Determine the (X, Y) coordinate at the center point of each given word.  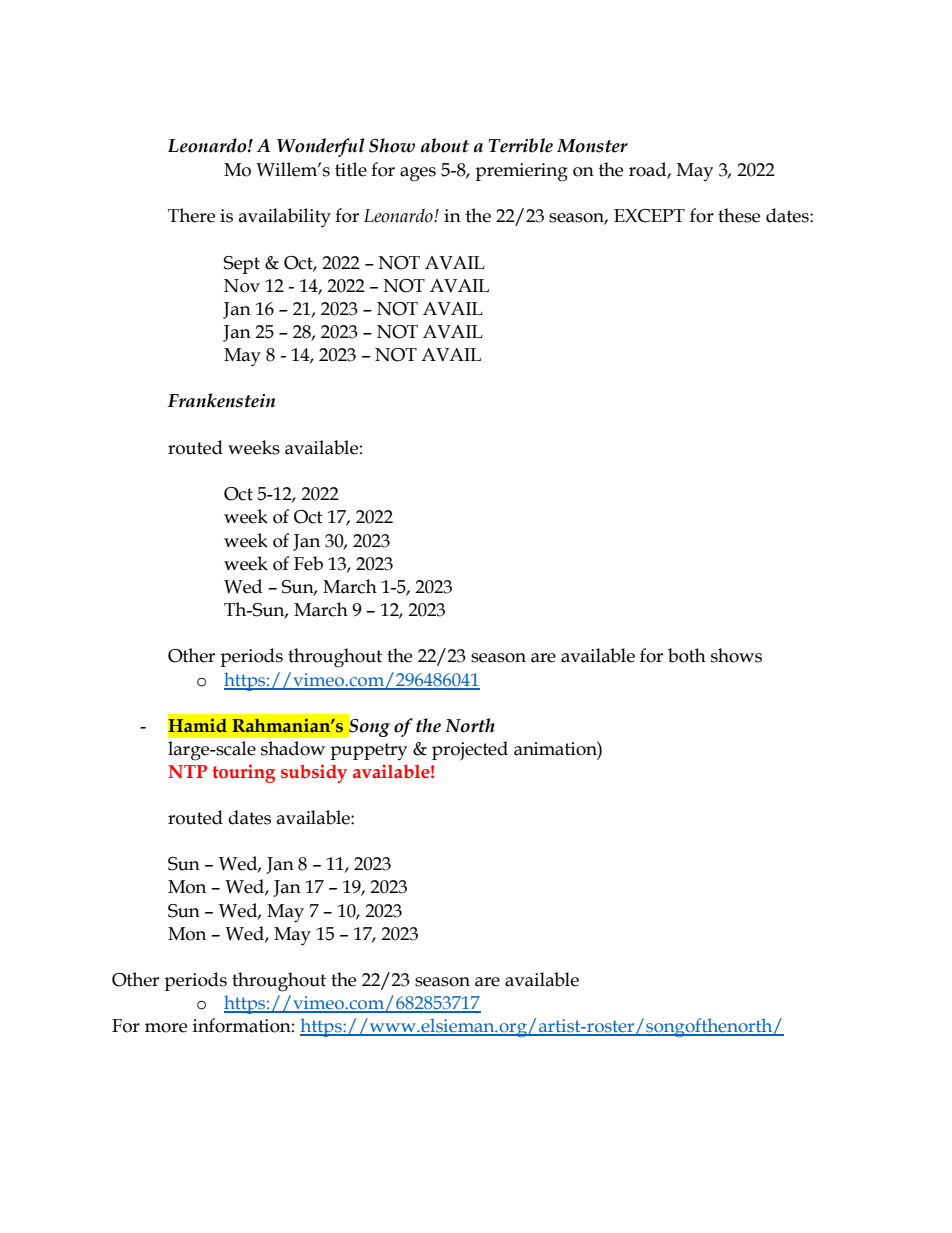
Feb (308, 563)
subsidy (314, 773)
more (166, 1028)
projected (470, 751)
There (191, 215)
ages (418, 174)
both (687, 655)
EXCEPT (649, 216)
